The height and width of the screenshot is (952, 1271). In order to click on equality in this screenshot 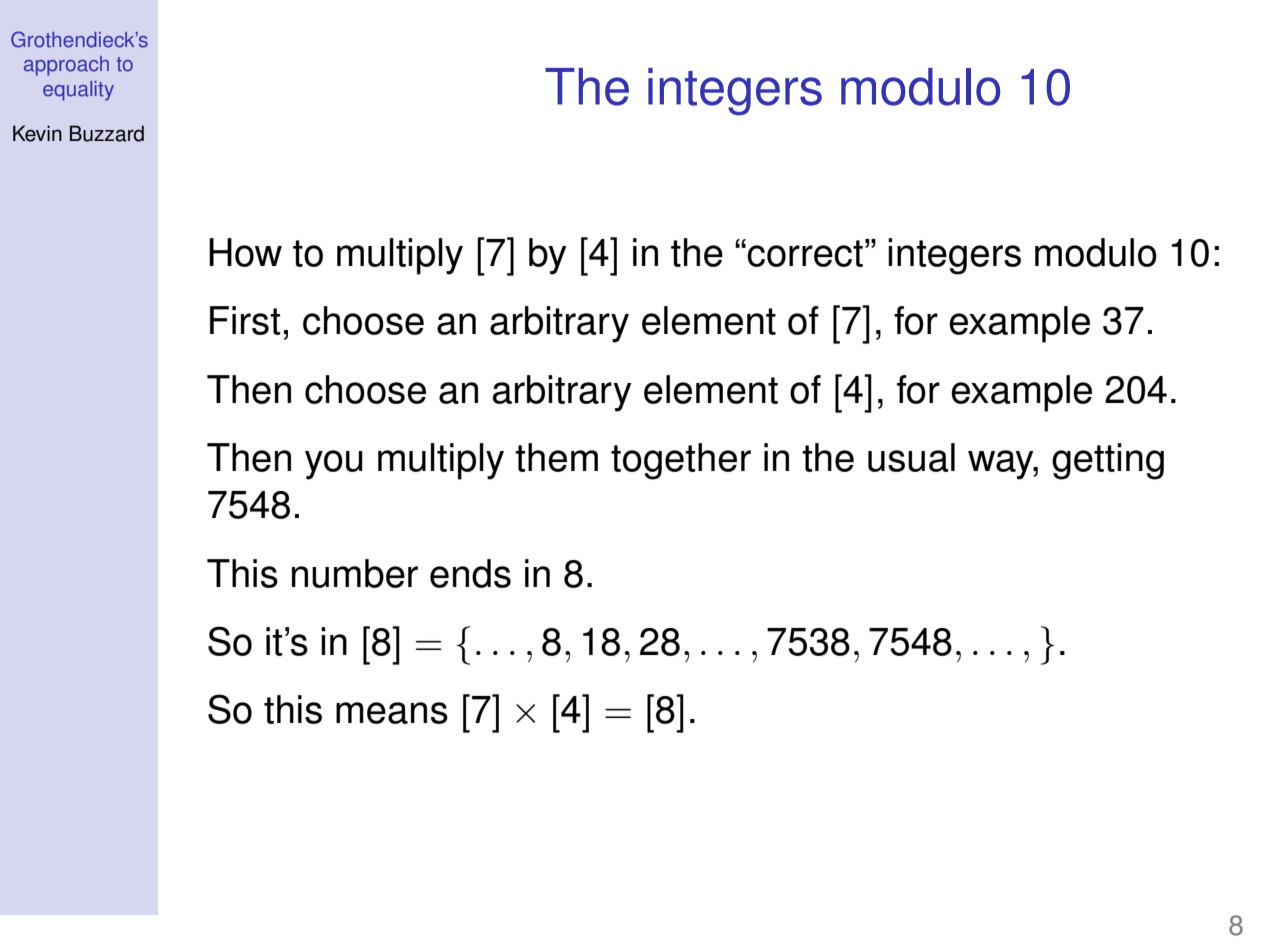, I will do `click(78, 91)`.
